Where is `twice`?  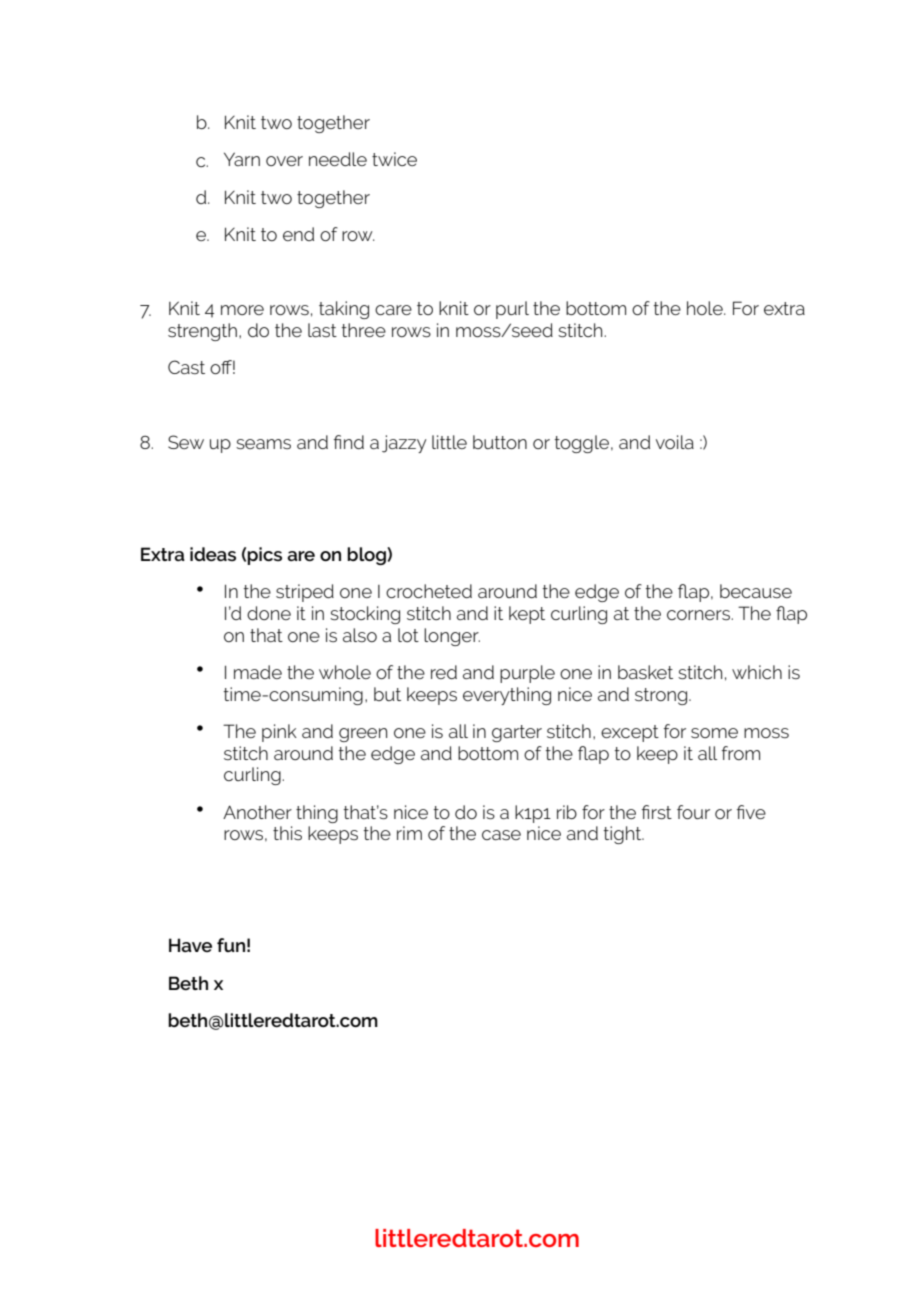
twice is located at coordinates (394, 159).
